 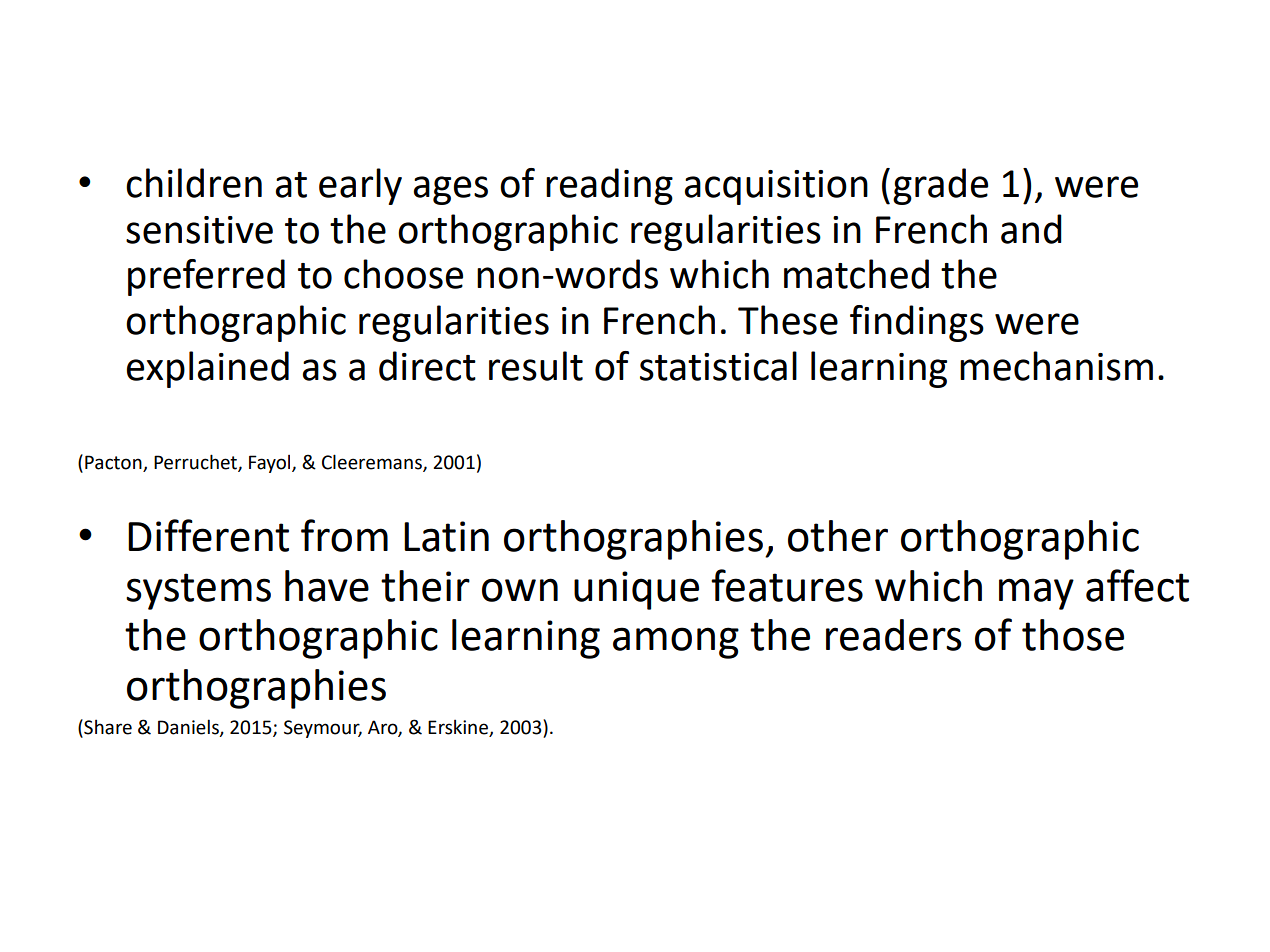 I want to click on Daniels, so click(x=189, y=728).
